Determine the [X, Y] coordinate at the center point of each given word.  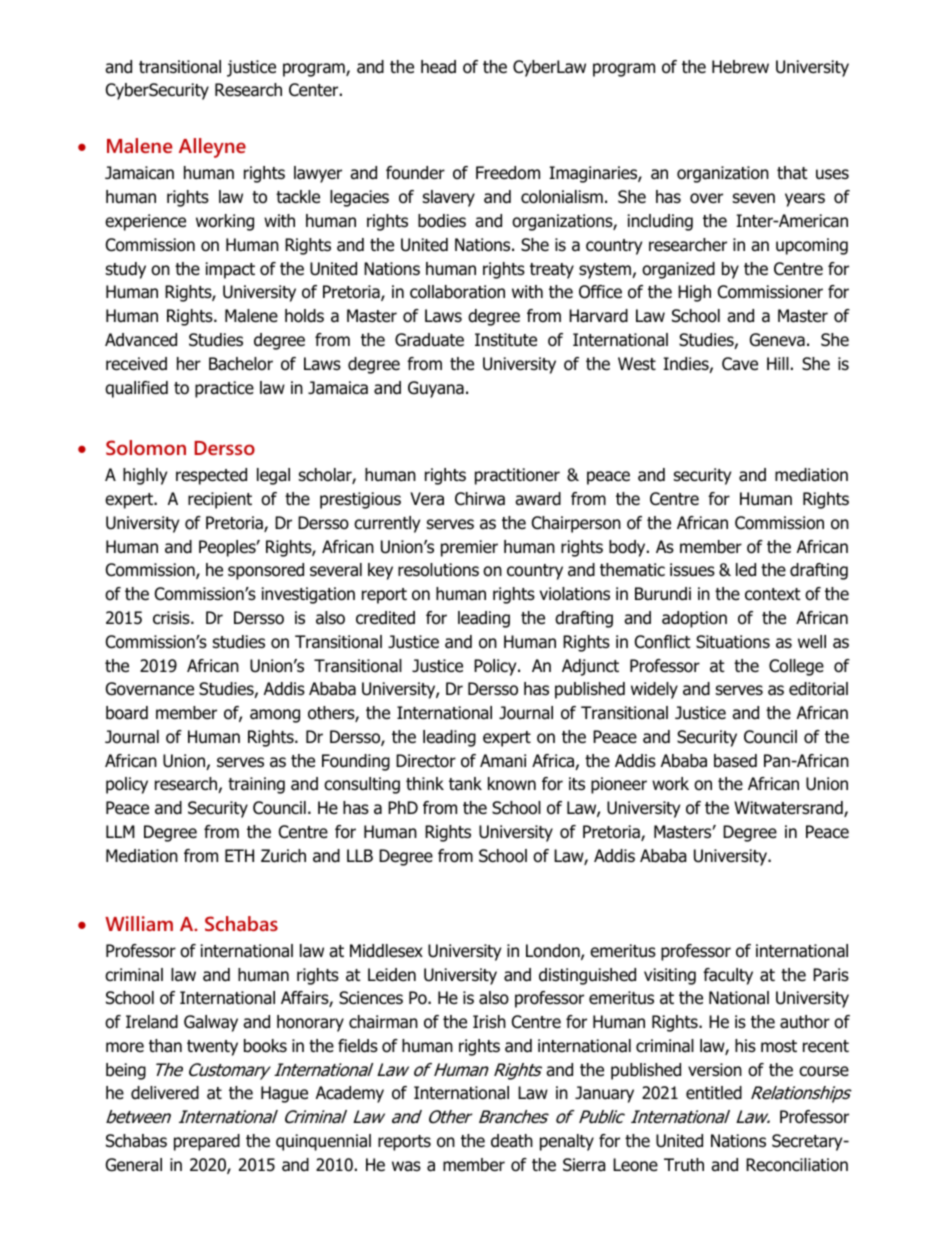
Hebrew [740, 67]
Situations [733, 642]
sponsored [266, 571]
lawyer [318, 174]
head [438, 67]
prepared [207, 1142]
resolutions [438, 570]
